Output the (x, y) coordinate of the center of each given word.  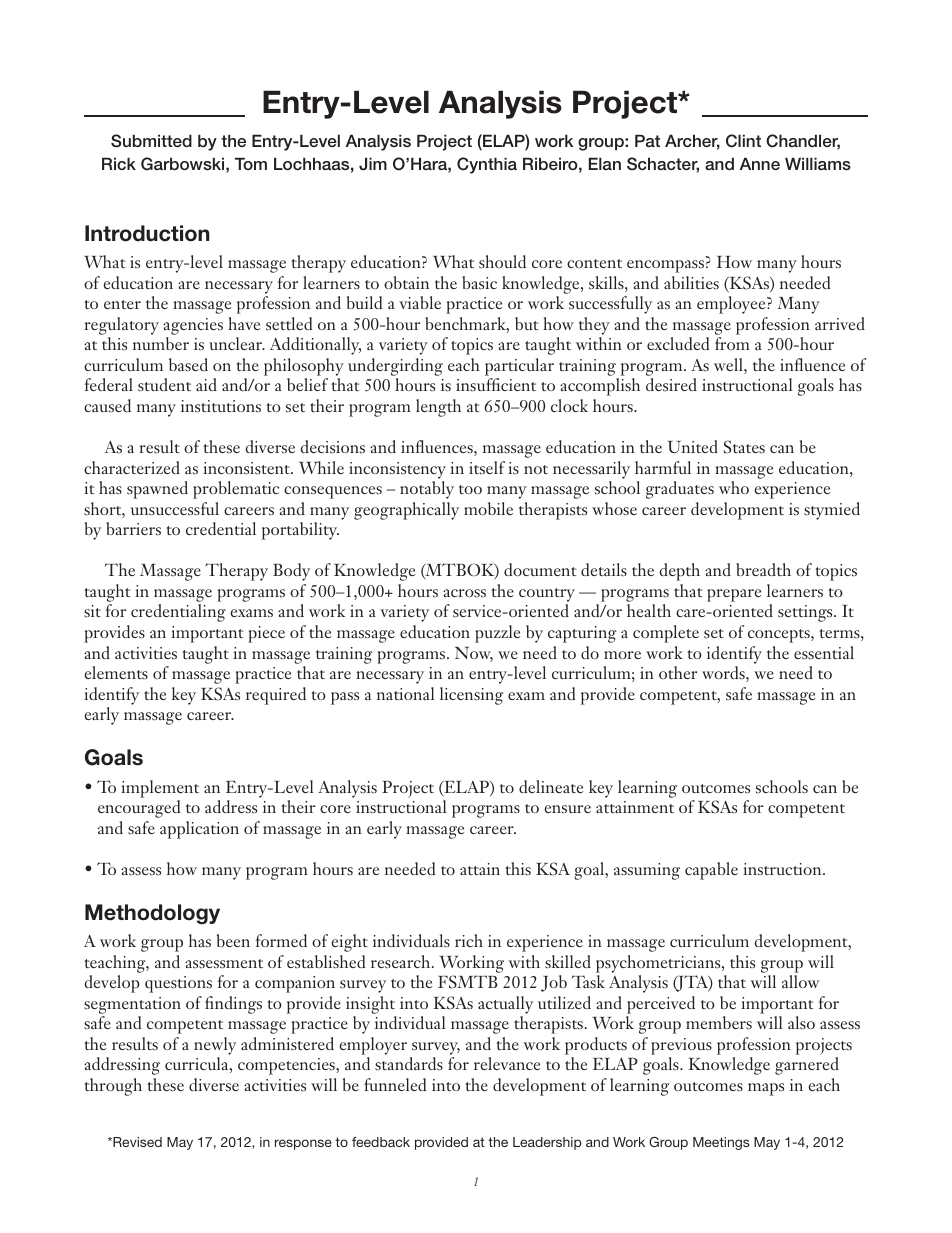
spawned (157, 490)
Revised (136, 1142)
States (744, 446)
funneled (395, 1084)
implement (160, 789)
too (470, 489)
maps (766, 1089)
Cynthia (487, 165)
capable (711, 871)
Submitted (151, 141)
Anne (760, 163)
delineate (551, 786)
